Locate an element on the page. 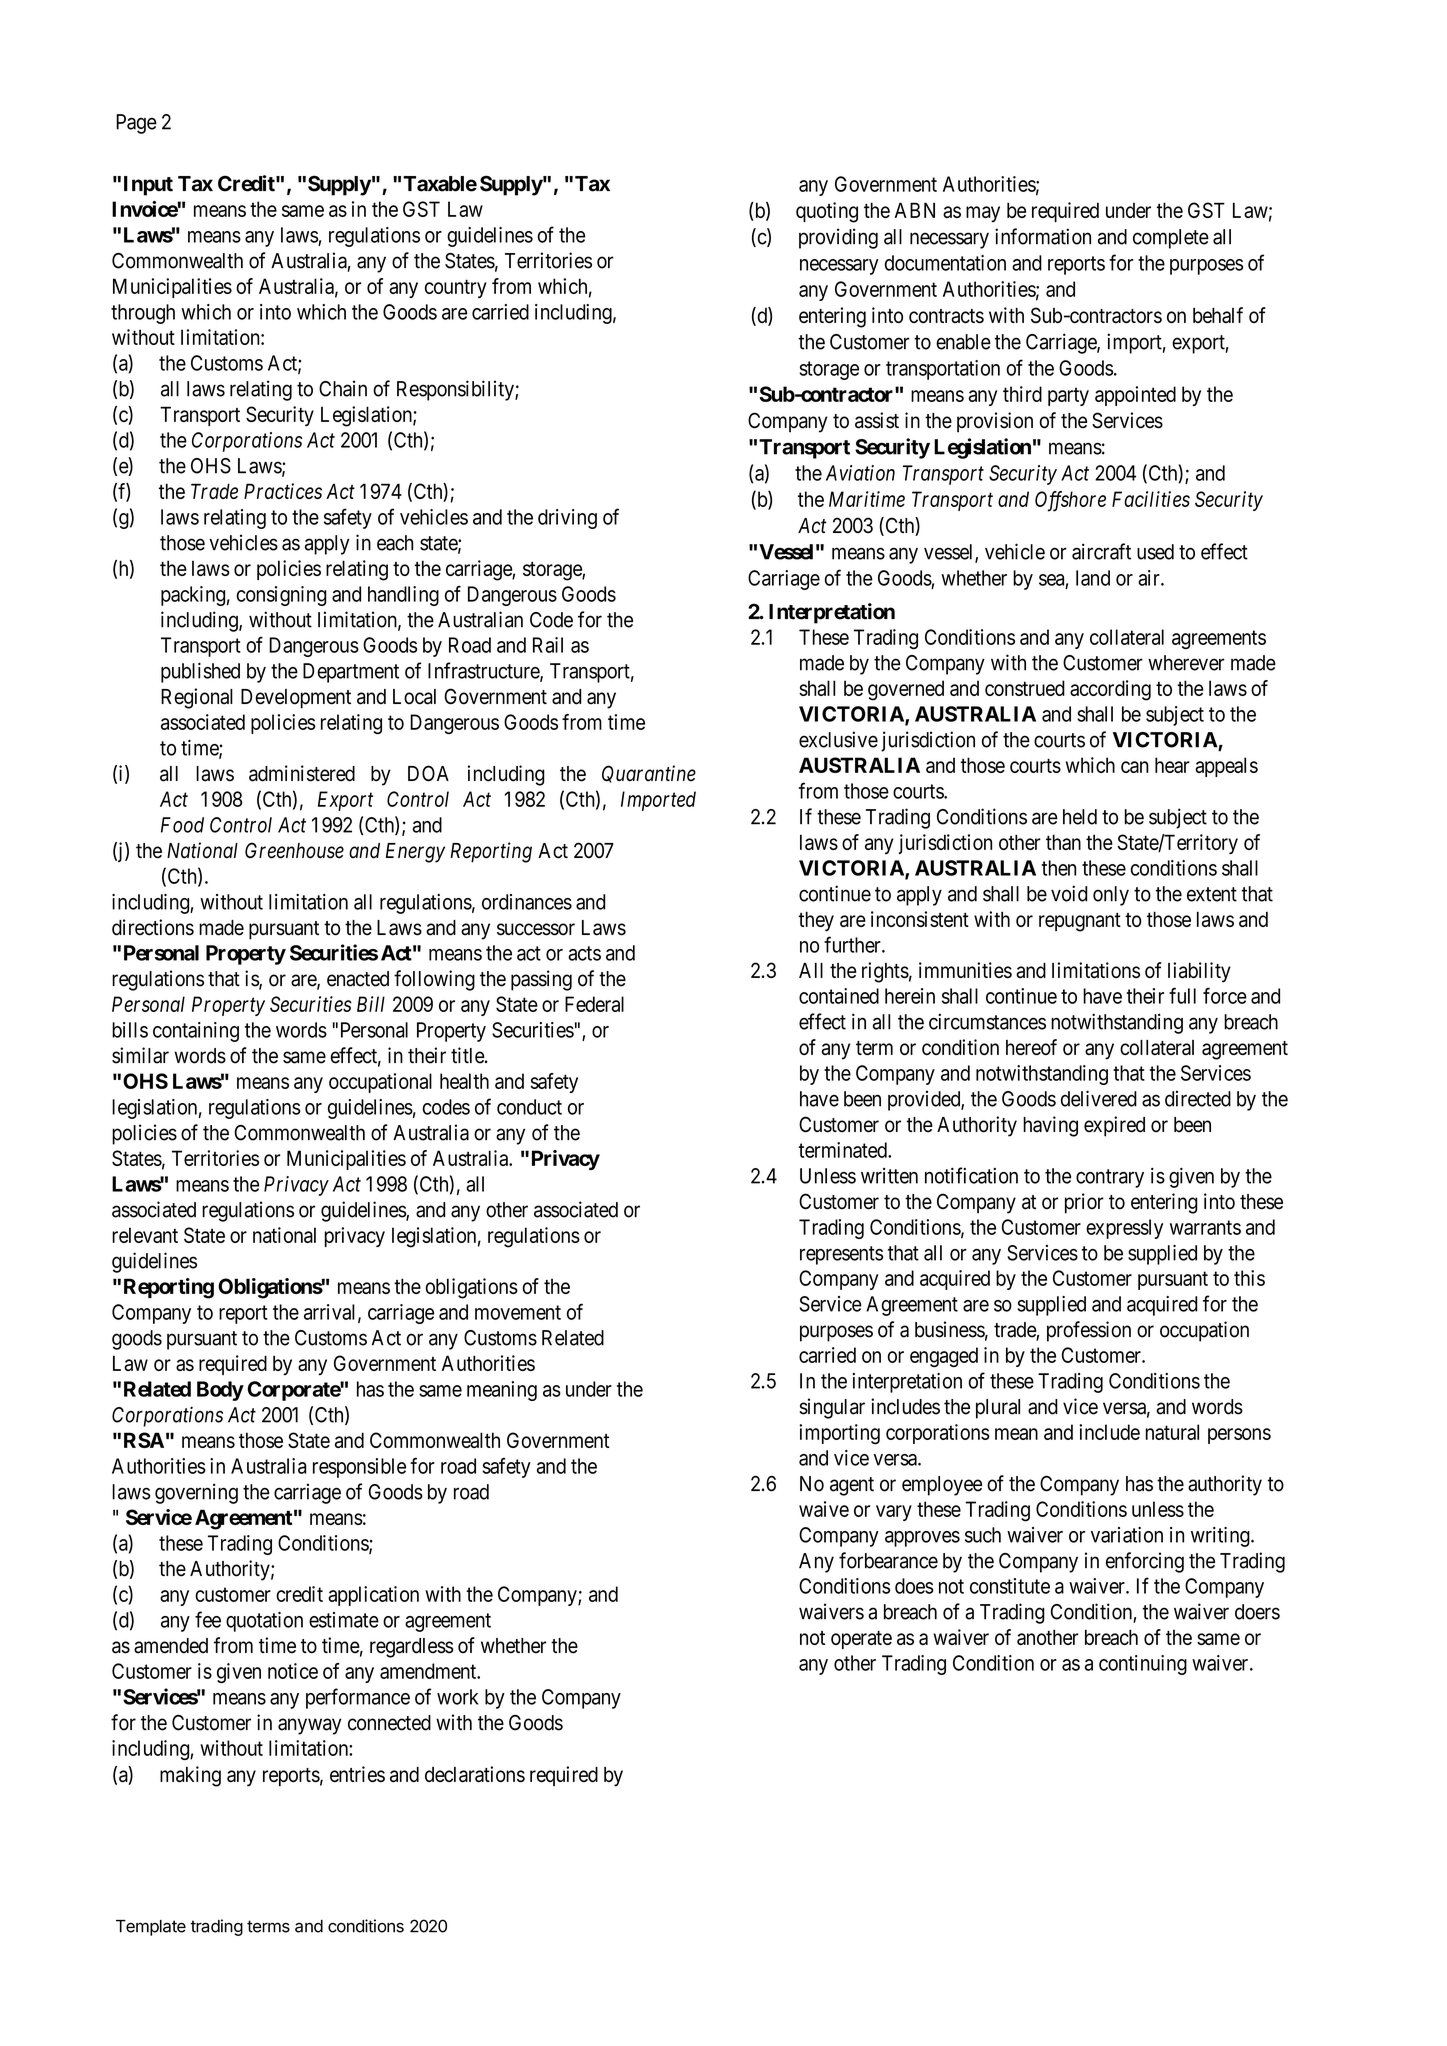  Body is located at coordinates (220, 1391).
